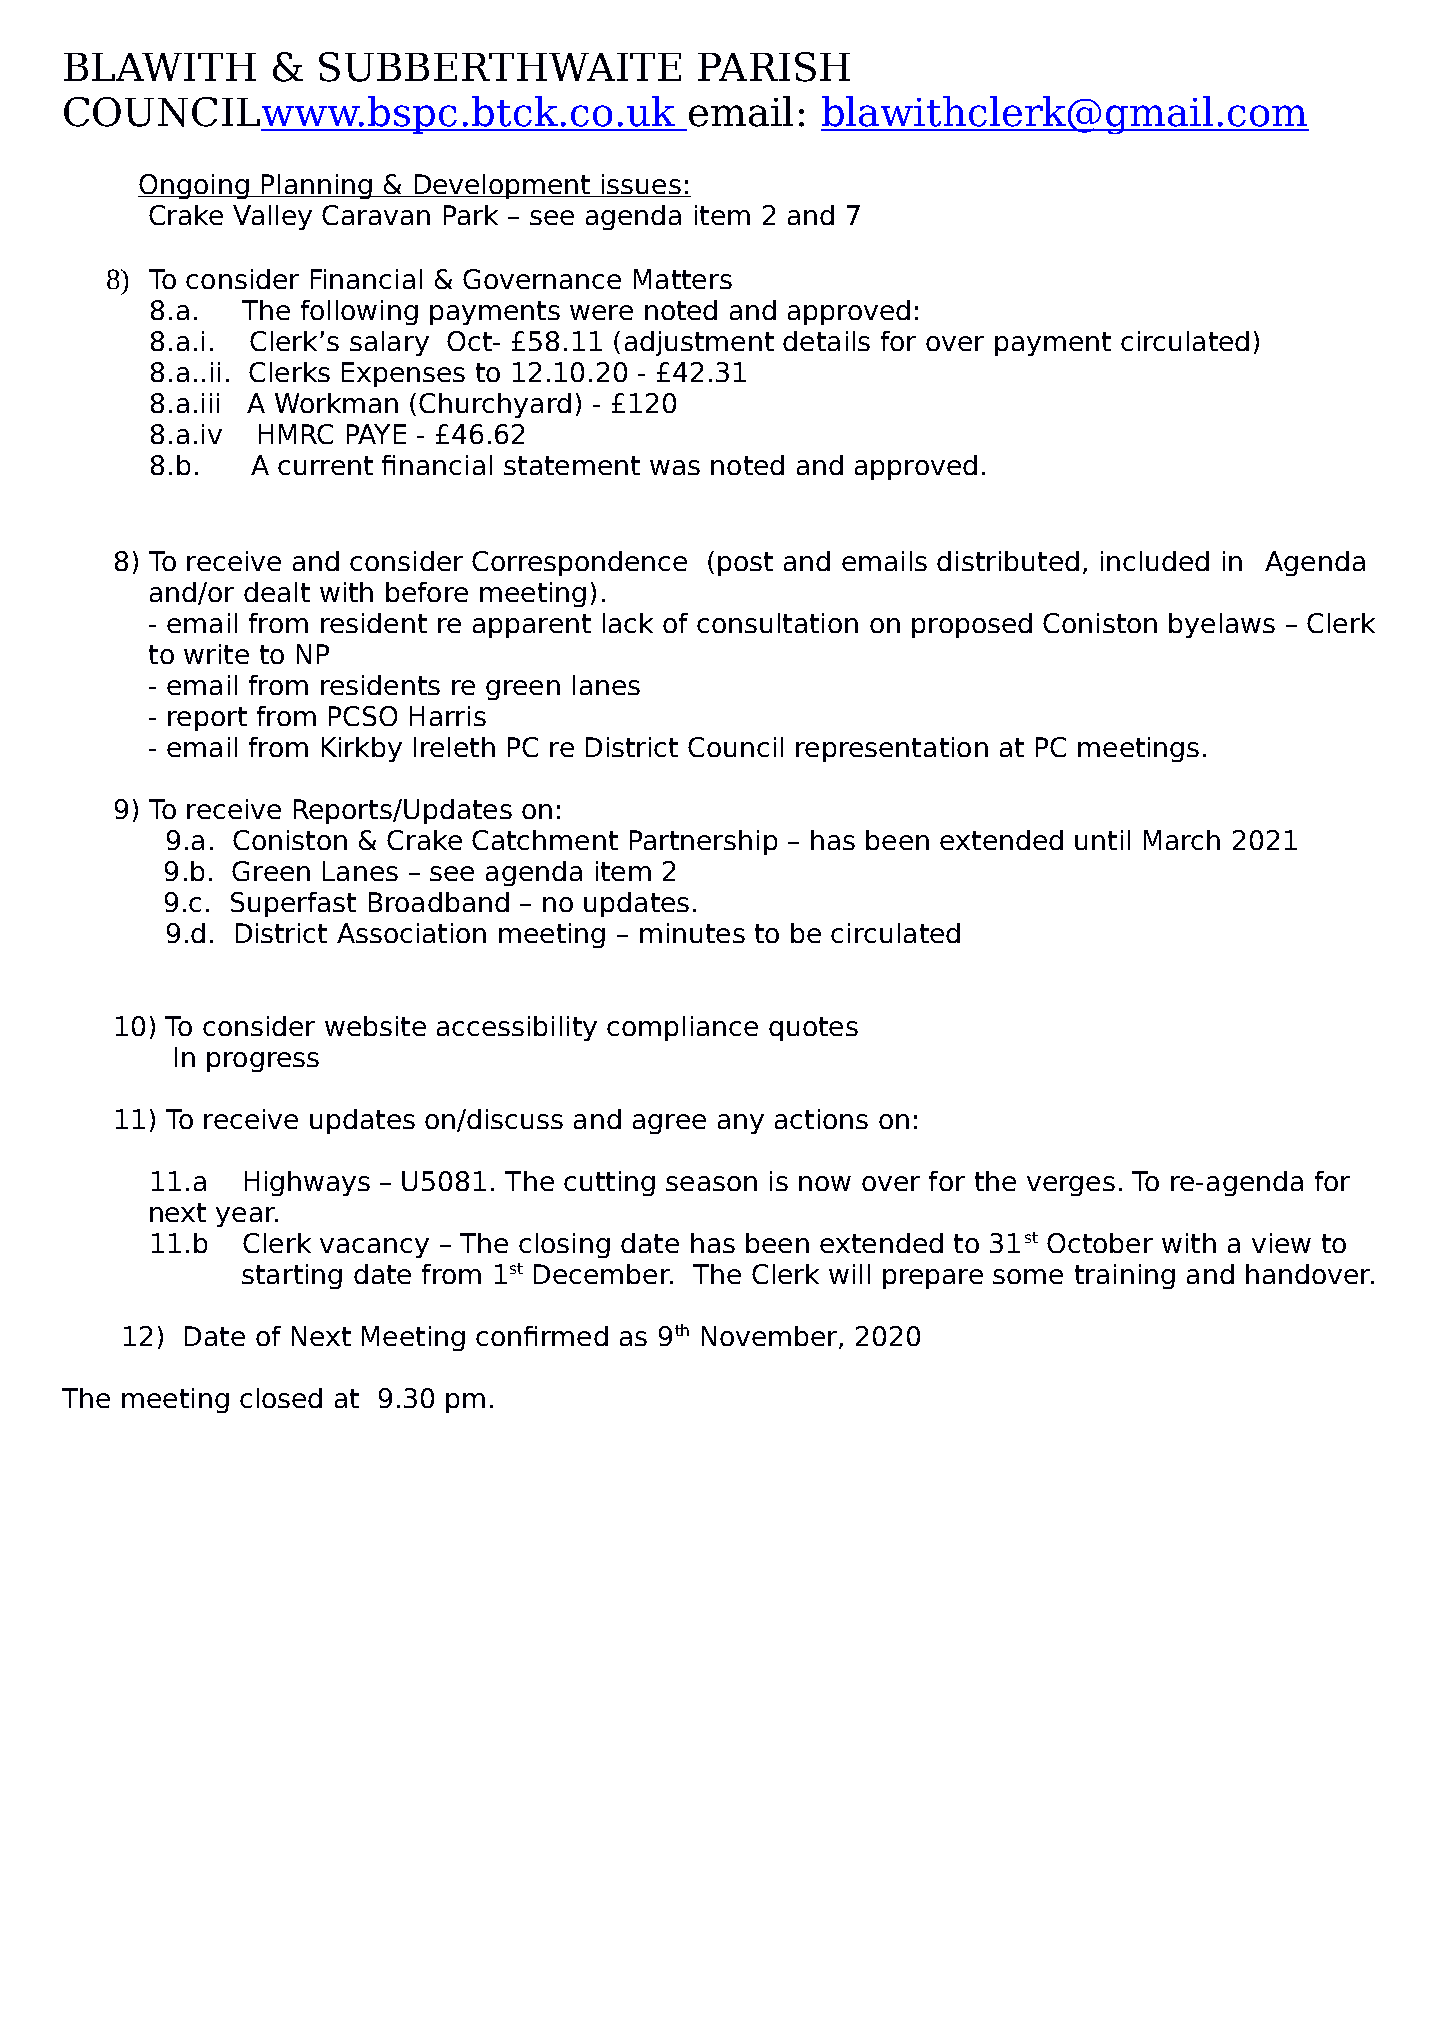  I want to click on details, so click(826, 341).
